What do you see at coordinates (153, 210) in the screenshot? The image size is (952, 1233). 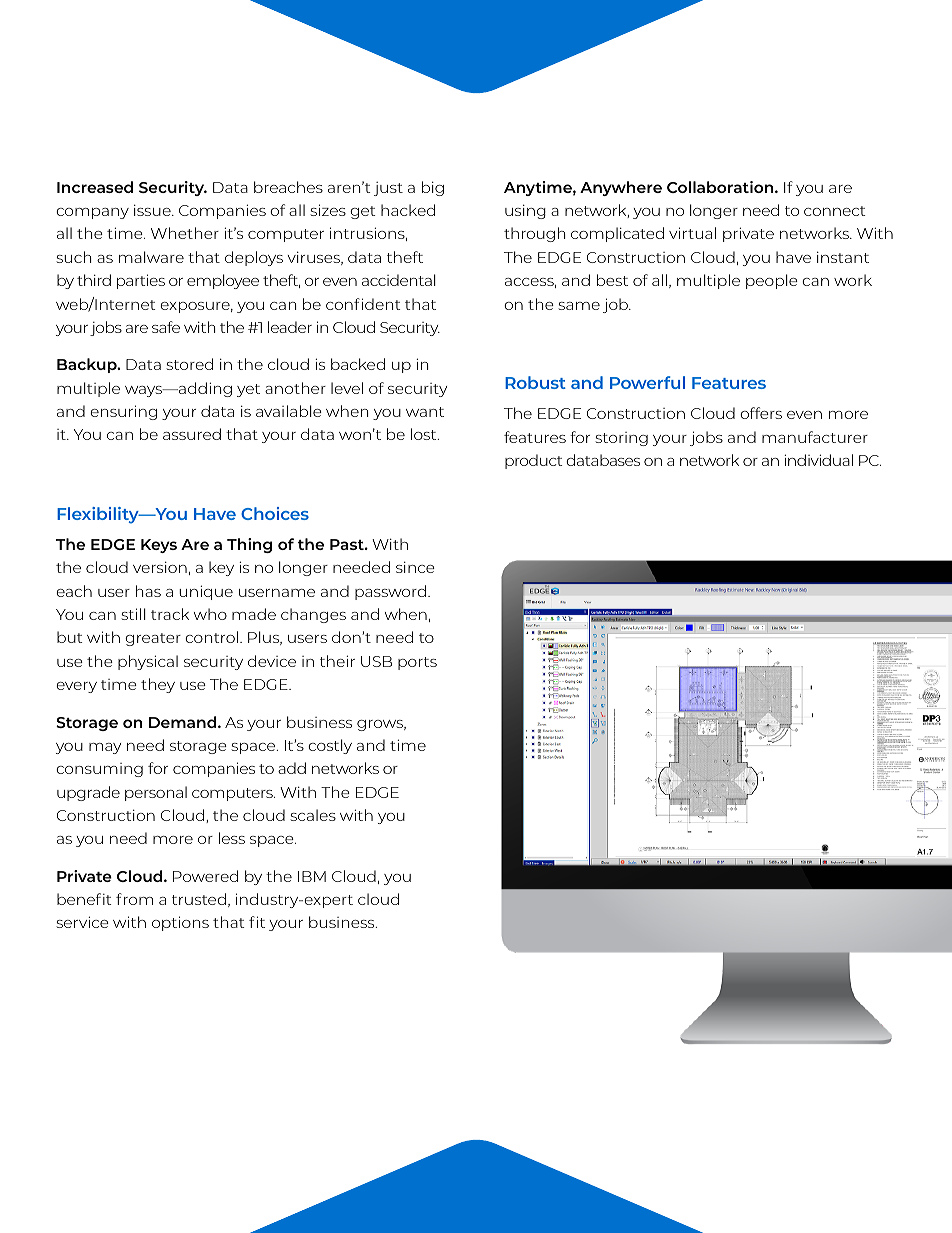 I see `issue` at bounding box center [153, 210].
